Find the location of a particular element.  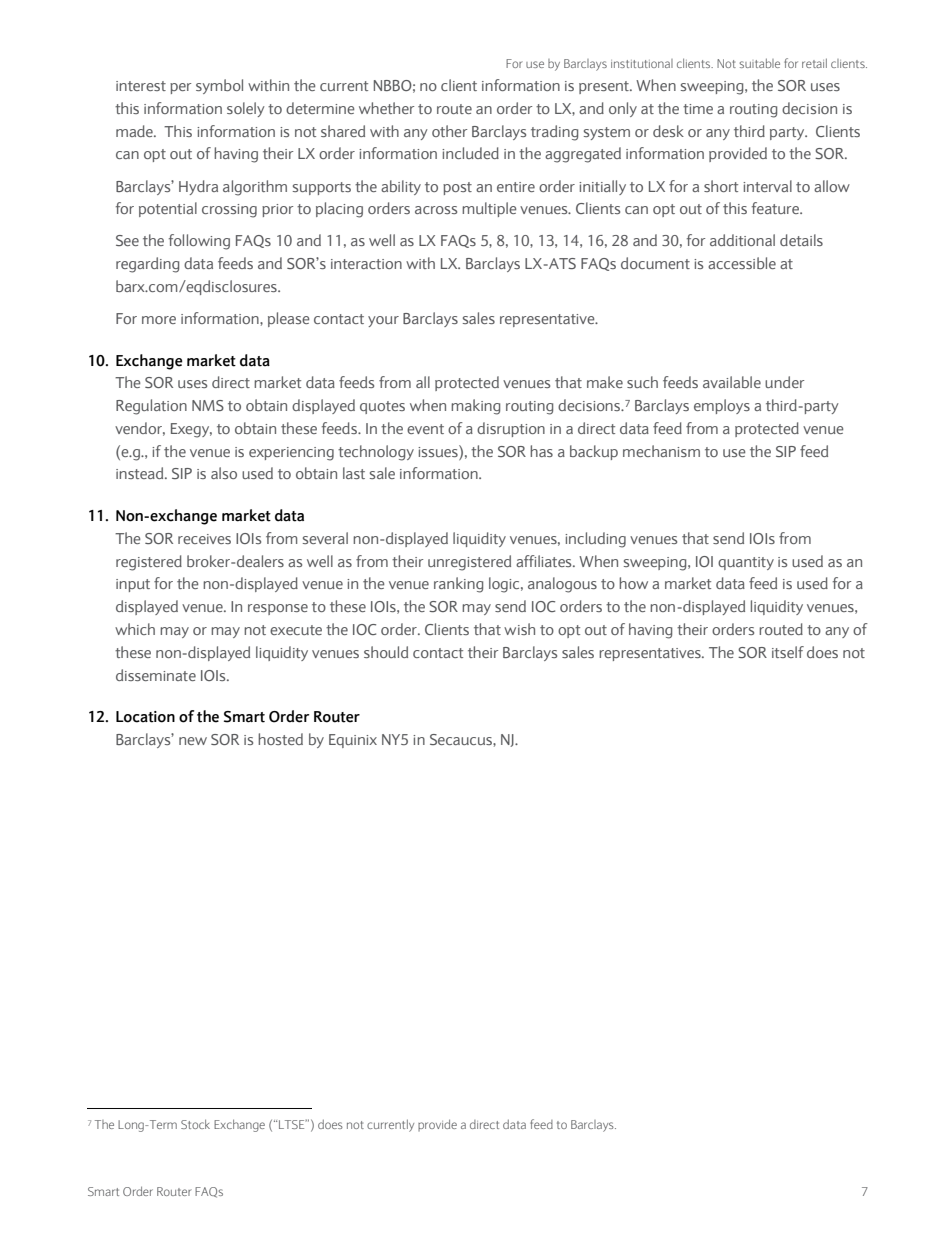

itself is located at coordinates (788, 652).
